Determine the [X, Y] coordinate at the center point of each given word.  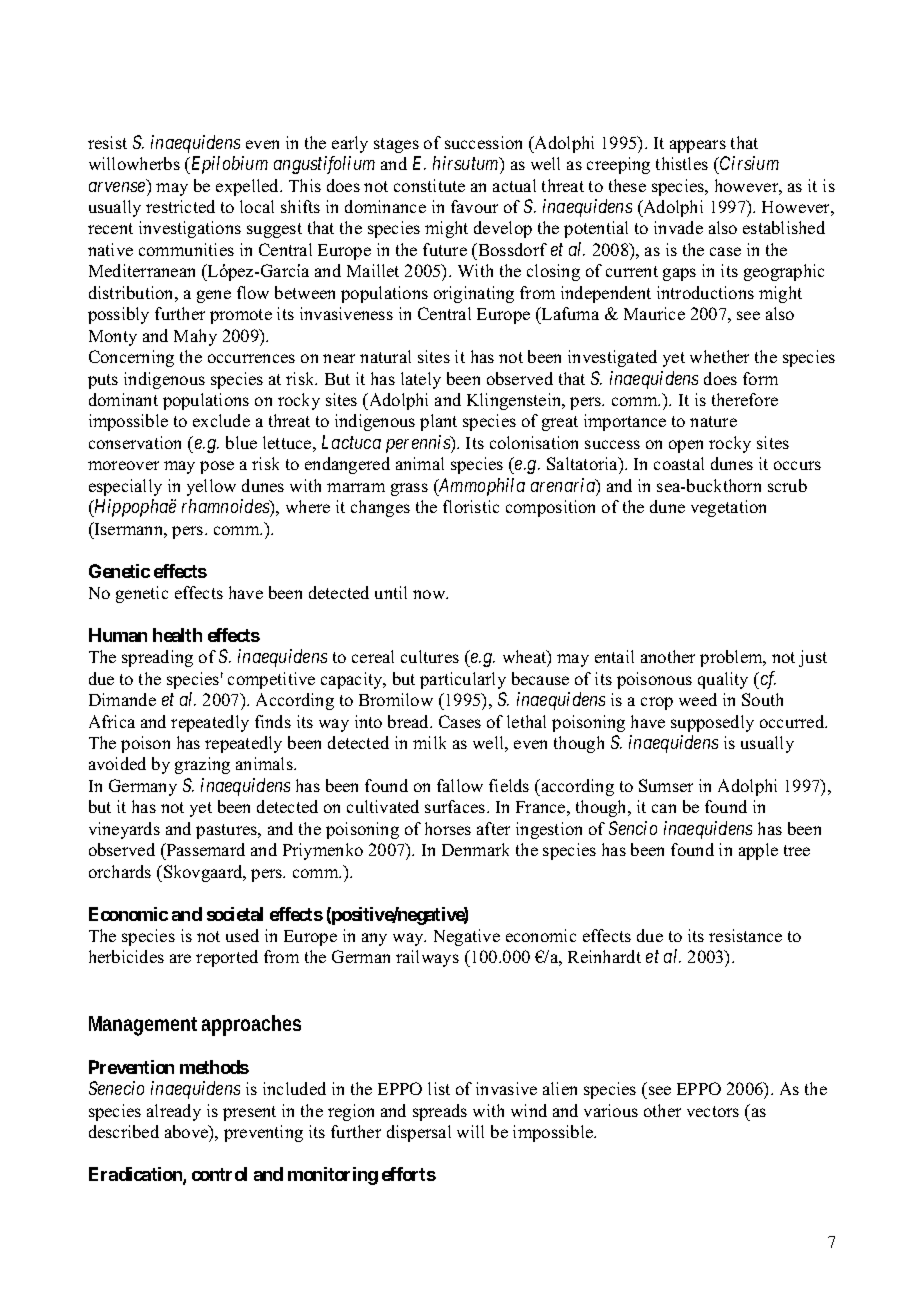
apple [758, 851]
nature [713, 421]
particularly [463, 680]
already [174, 1112]
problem [732, 658]
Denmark [475, 849]
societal [235, 914]
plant [438, 422]
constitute [429, 185]
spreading [157, 658]
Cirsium [748, 163]
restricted [180, 206]
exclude [221, 420]
